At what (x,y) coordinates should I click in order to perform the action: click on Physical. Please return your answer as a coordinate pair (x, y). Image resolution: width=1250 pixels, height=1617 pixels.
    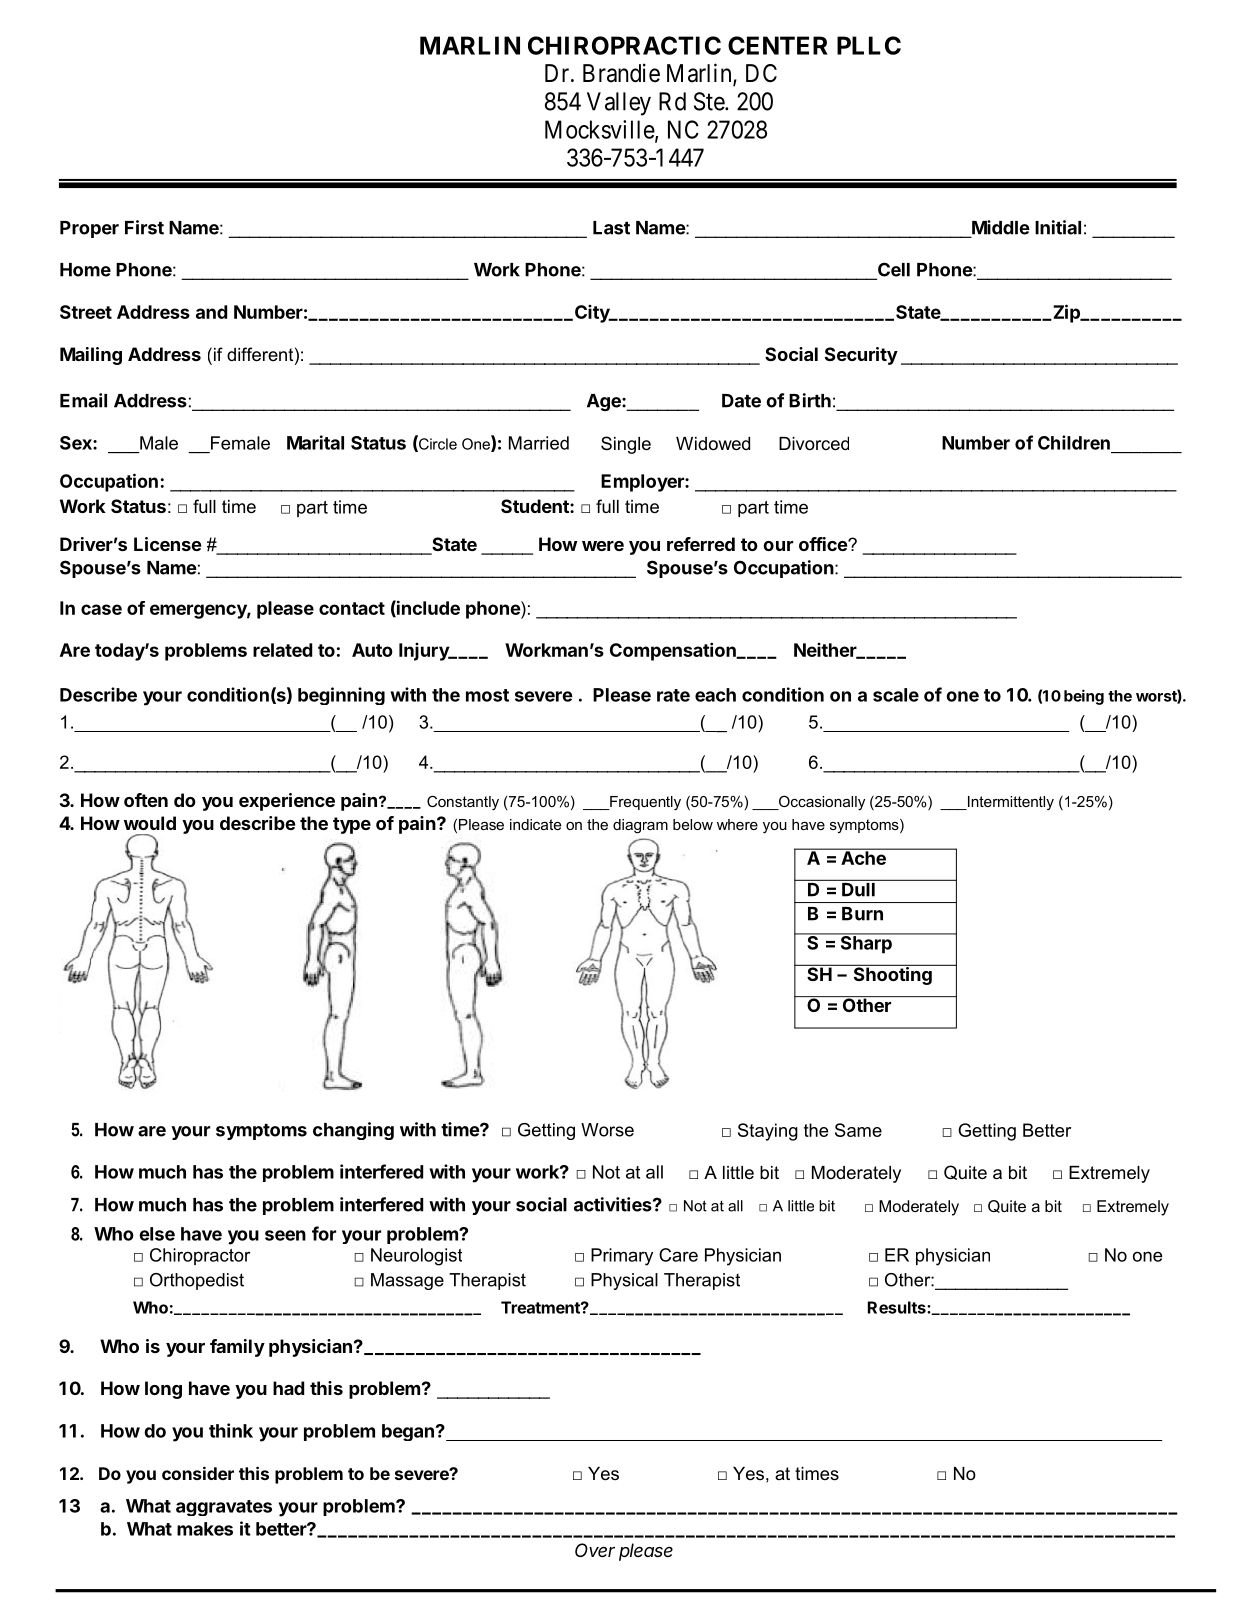
    Looking at the image, I should click on (624, 1281).
